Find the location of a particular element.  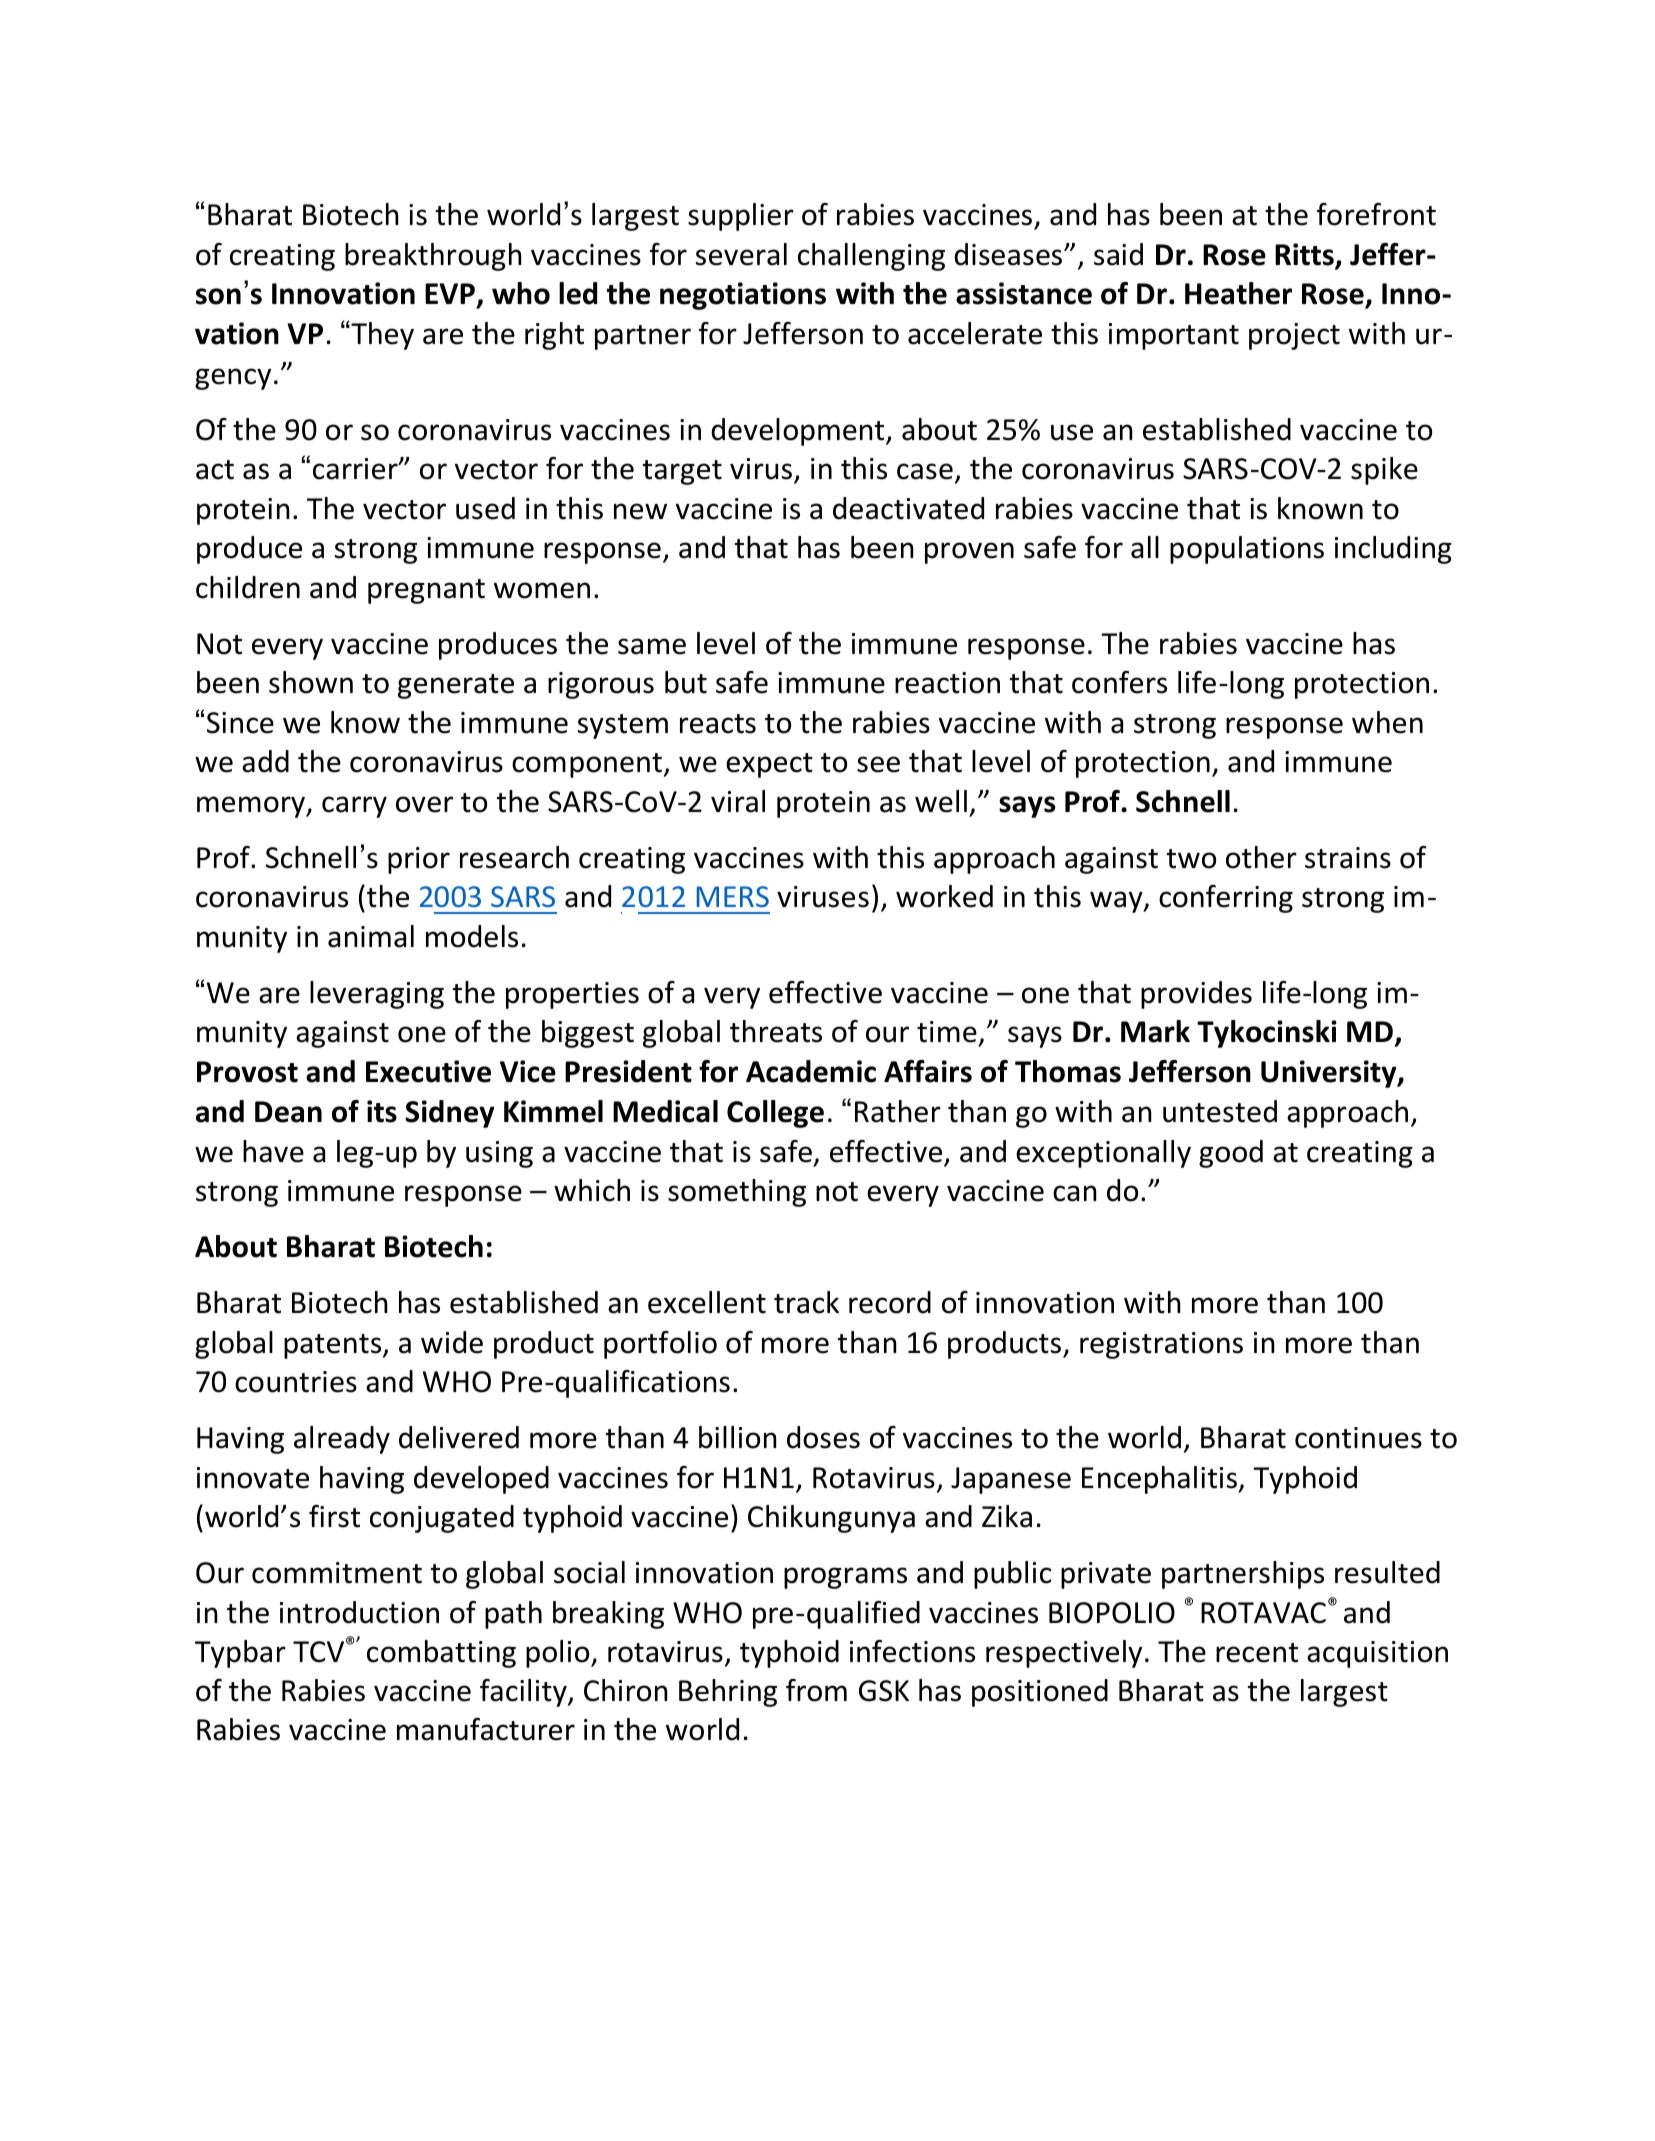

breakthrough is located at coordinates (433, 257).
